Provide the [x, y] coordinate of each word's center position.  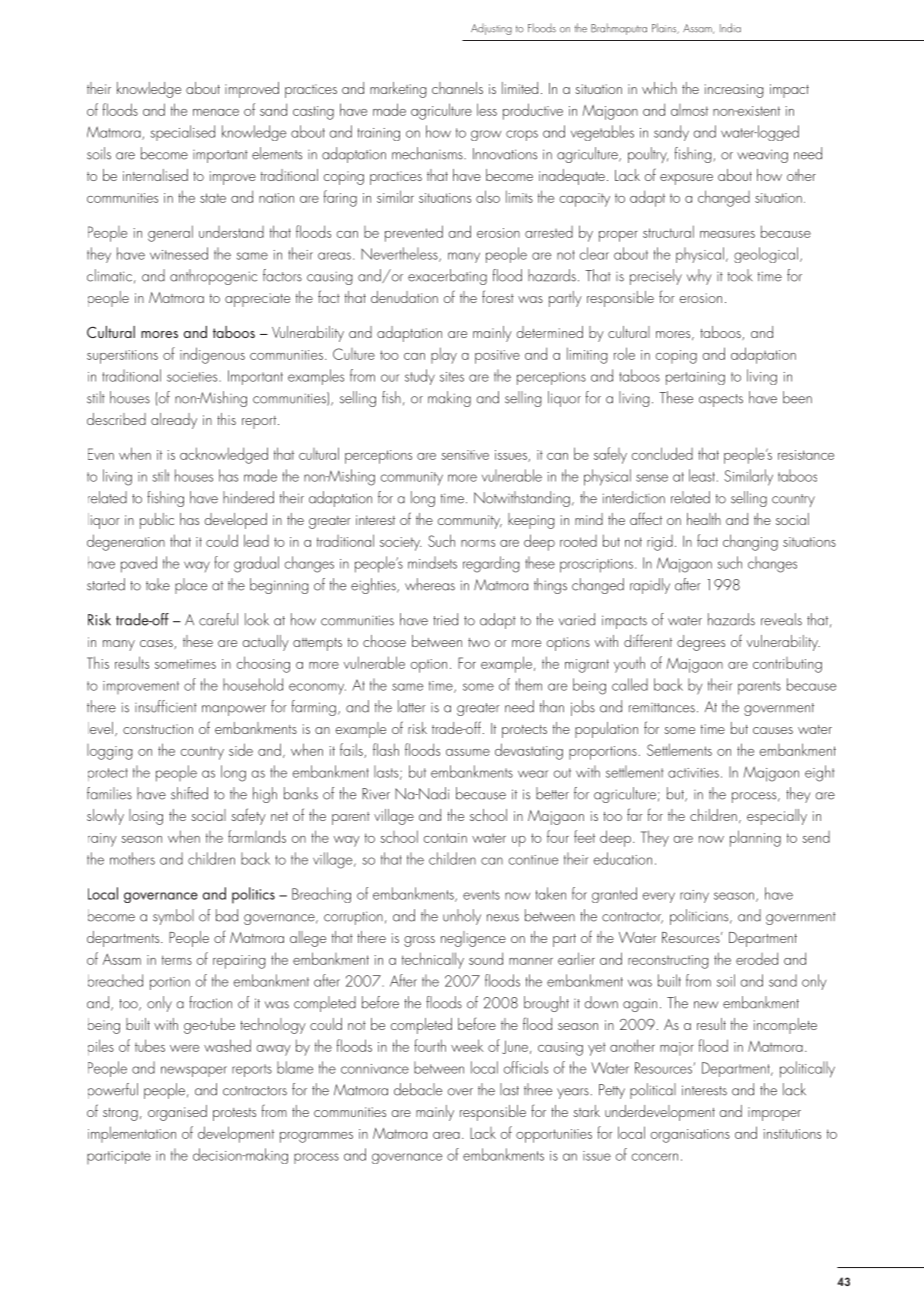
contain [445, 838]
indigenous [212, 355]
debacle [418, 1089]
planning [755, 838]
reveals [781, 619]
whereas [430, 584]
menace [216, 112]
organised [177, 1113]
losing [146, 817]
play [444, 355]
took [740, 275]
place [191, 586]
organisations [690, 1136]
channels [457, 88]
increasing [734, 91]
